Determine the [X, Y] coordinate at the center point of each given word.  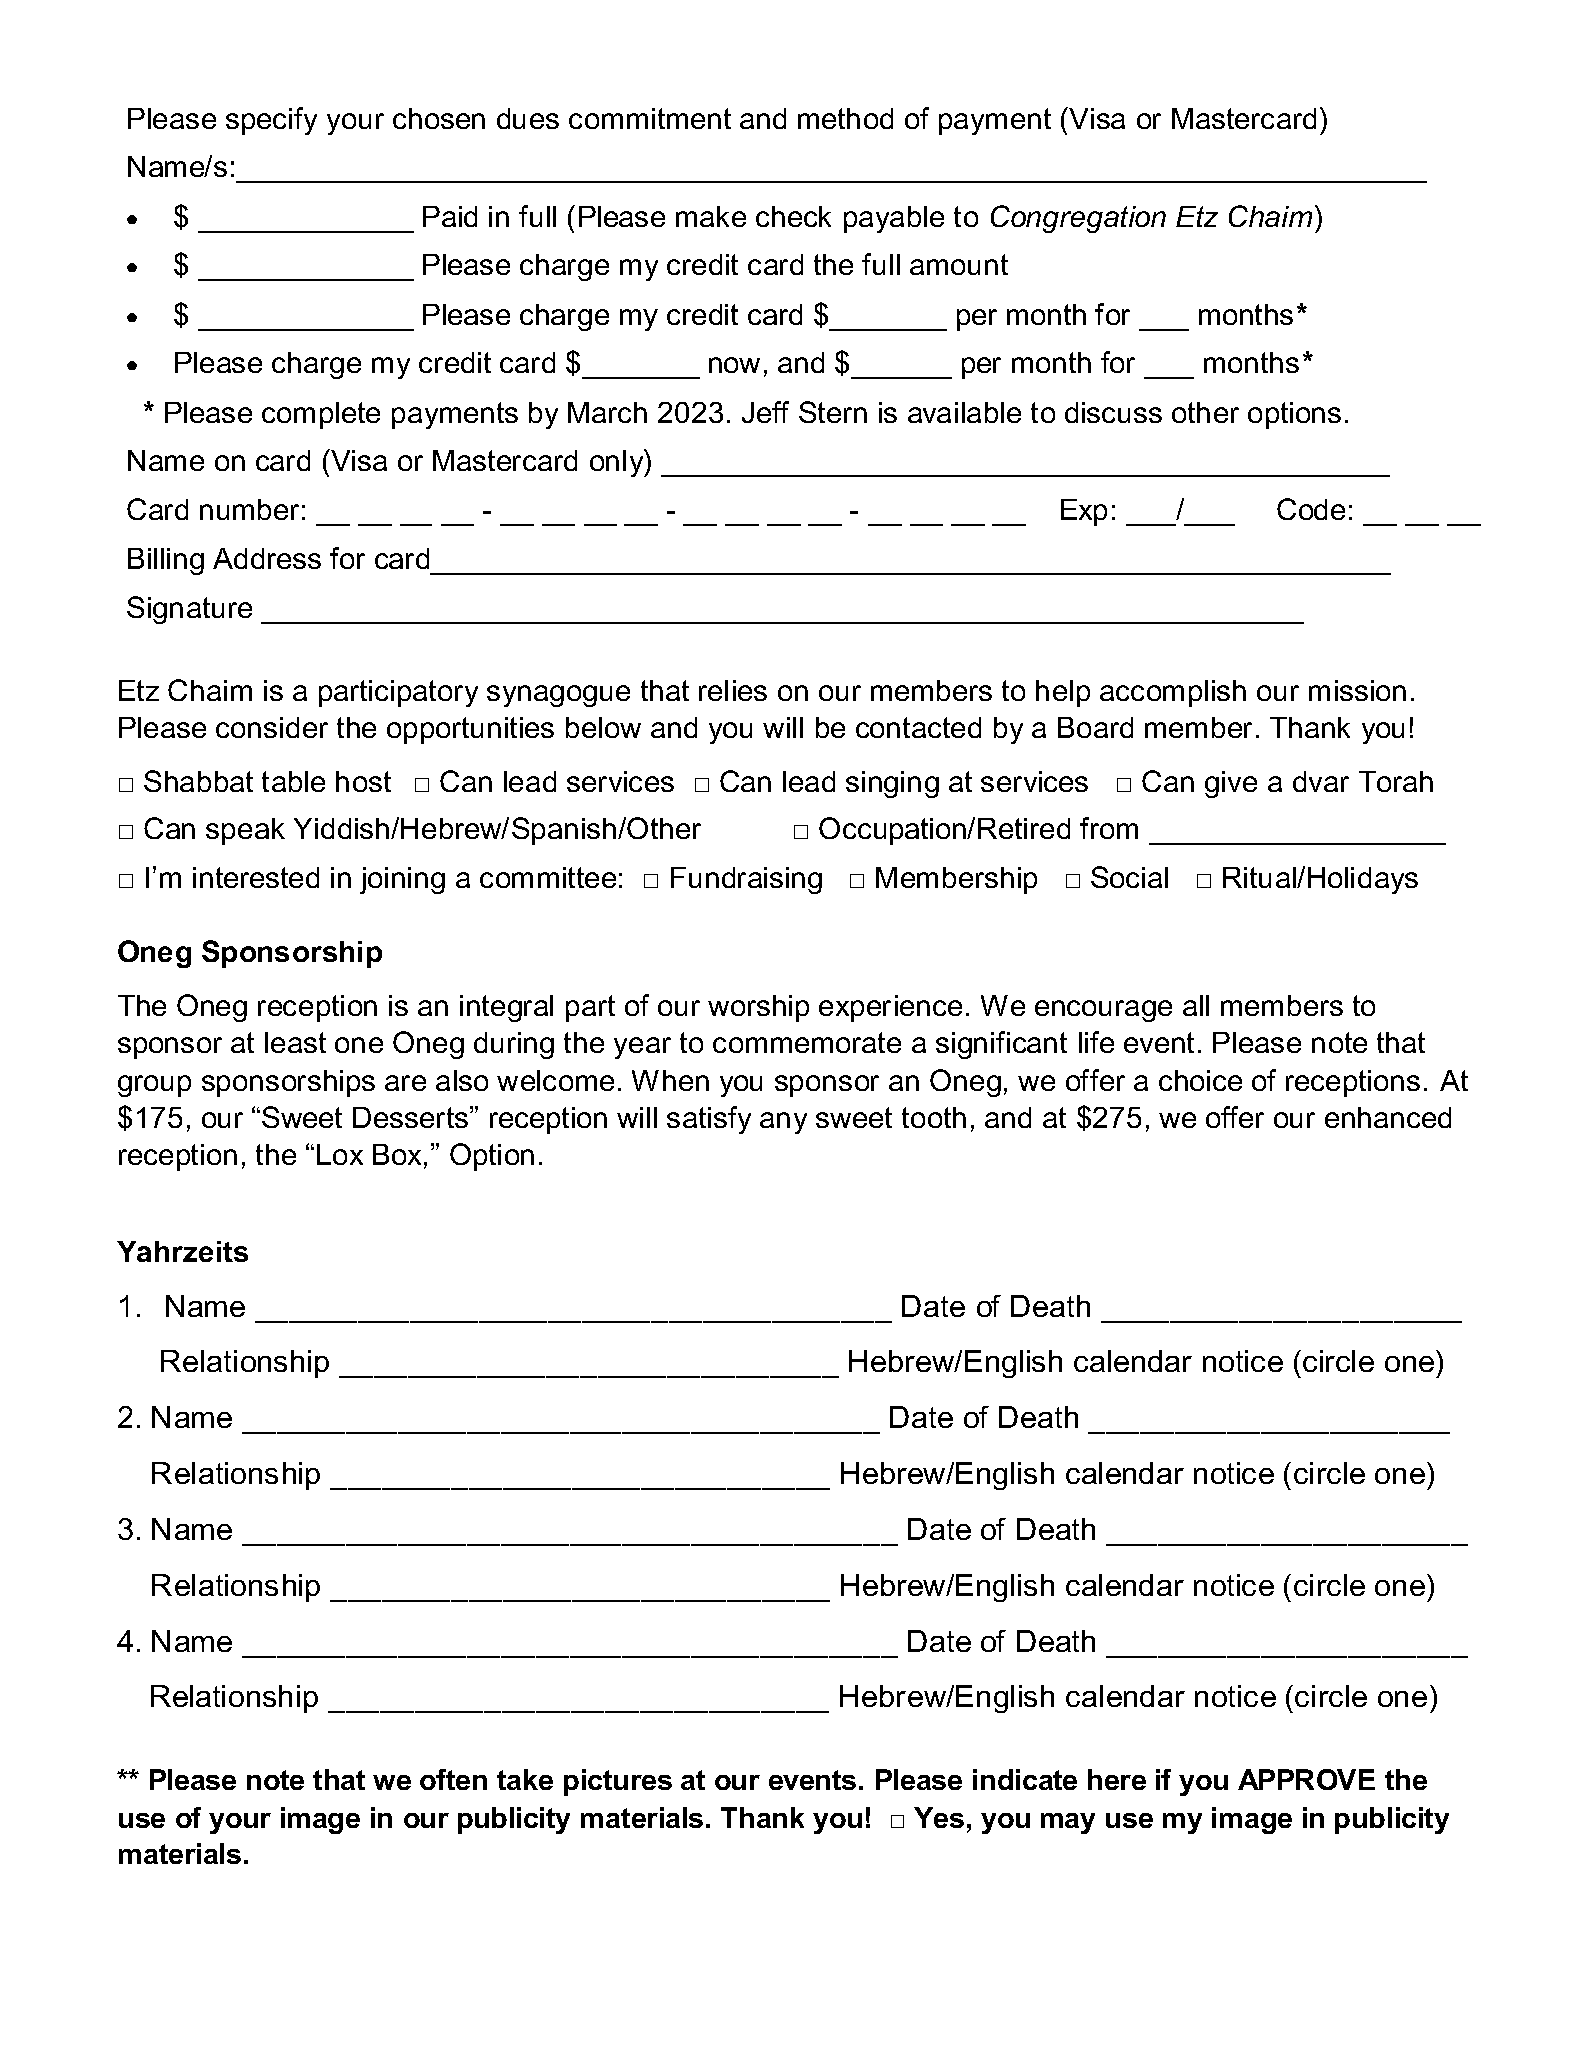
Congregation [1078, 219]
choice [1200, 1080]
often [453, 1779]
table [293, 781]
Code [1311, 509]
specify [271, 121]
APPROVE [1306, 1779]
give [1231, 784]
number [249, 509]
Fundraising [746, 880]
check [793, 216]
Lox [340, 1154]
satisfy [709, 1120]
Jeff [765, 412]
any [783, 1123]
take [525, 1779]
